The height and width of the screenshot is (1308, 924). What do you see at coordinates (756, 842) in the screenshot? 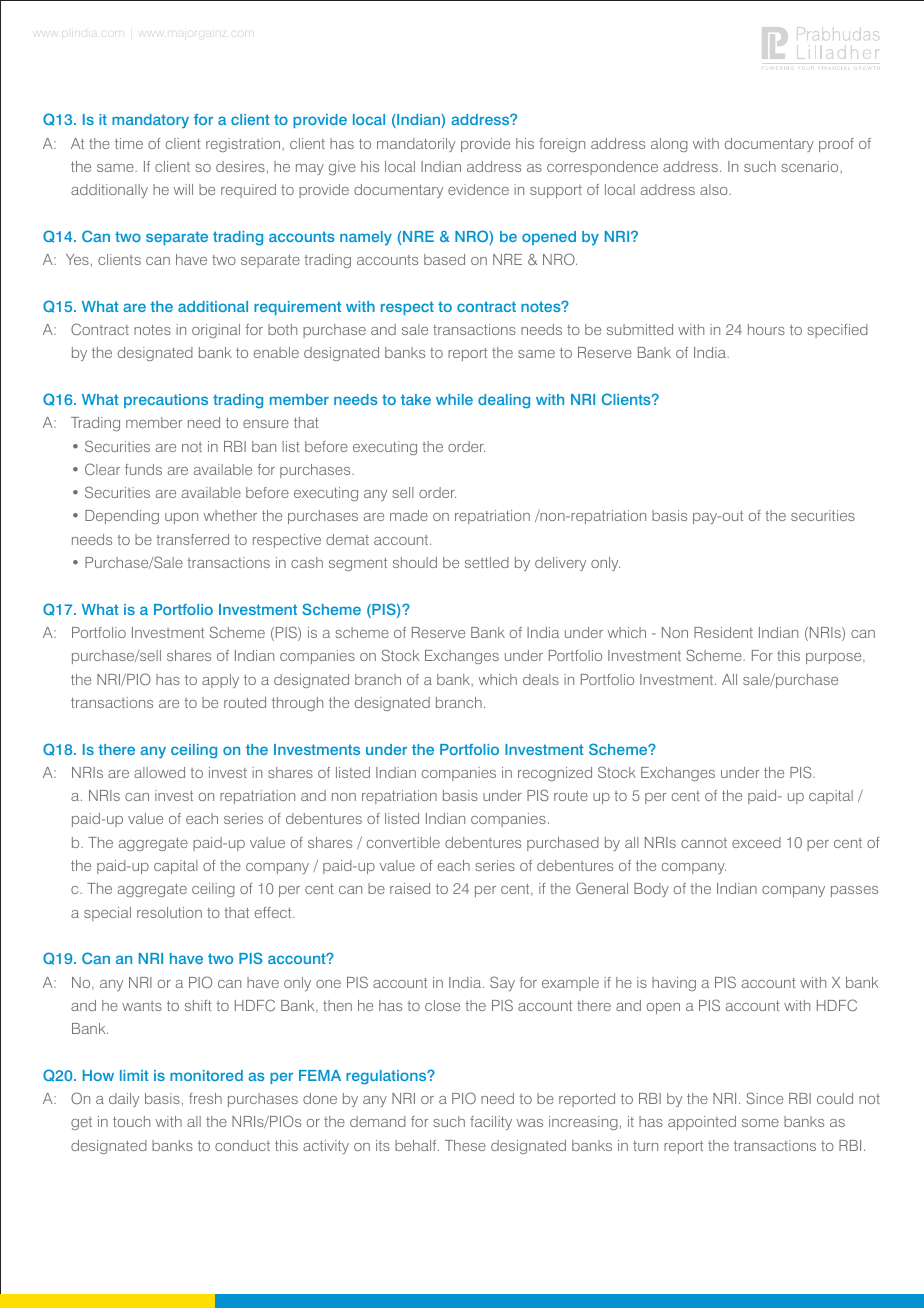
I see `exceed` at bounding box center [756, 842].
